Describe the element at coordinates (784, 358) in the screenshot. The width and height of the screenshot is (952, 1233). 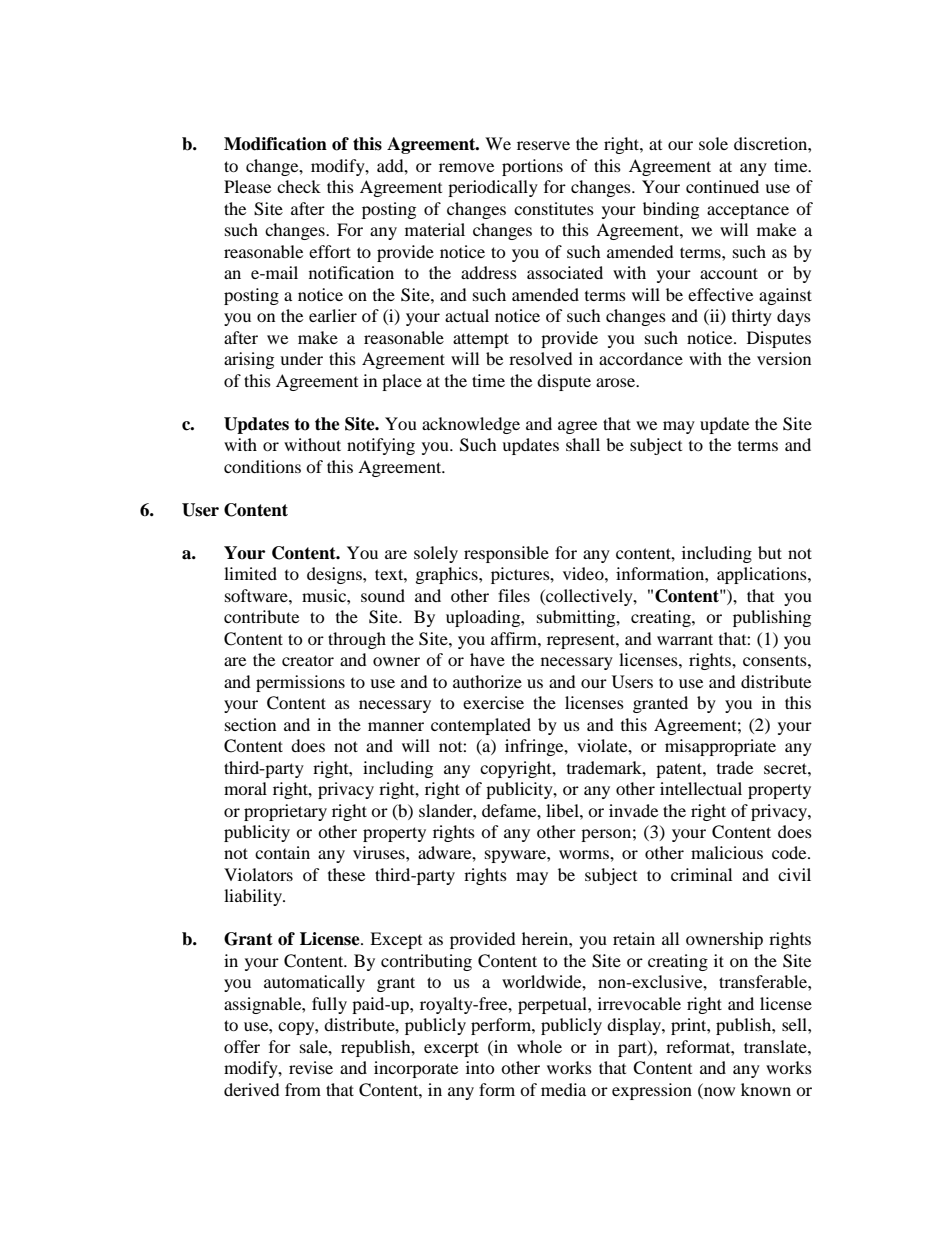
I see `version` at that location.
